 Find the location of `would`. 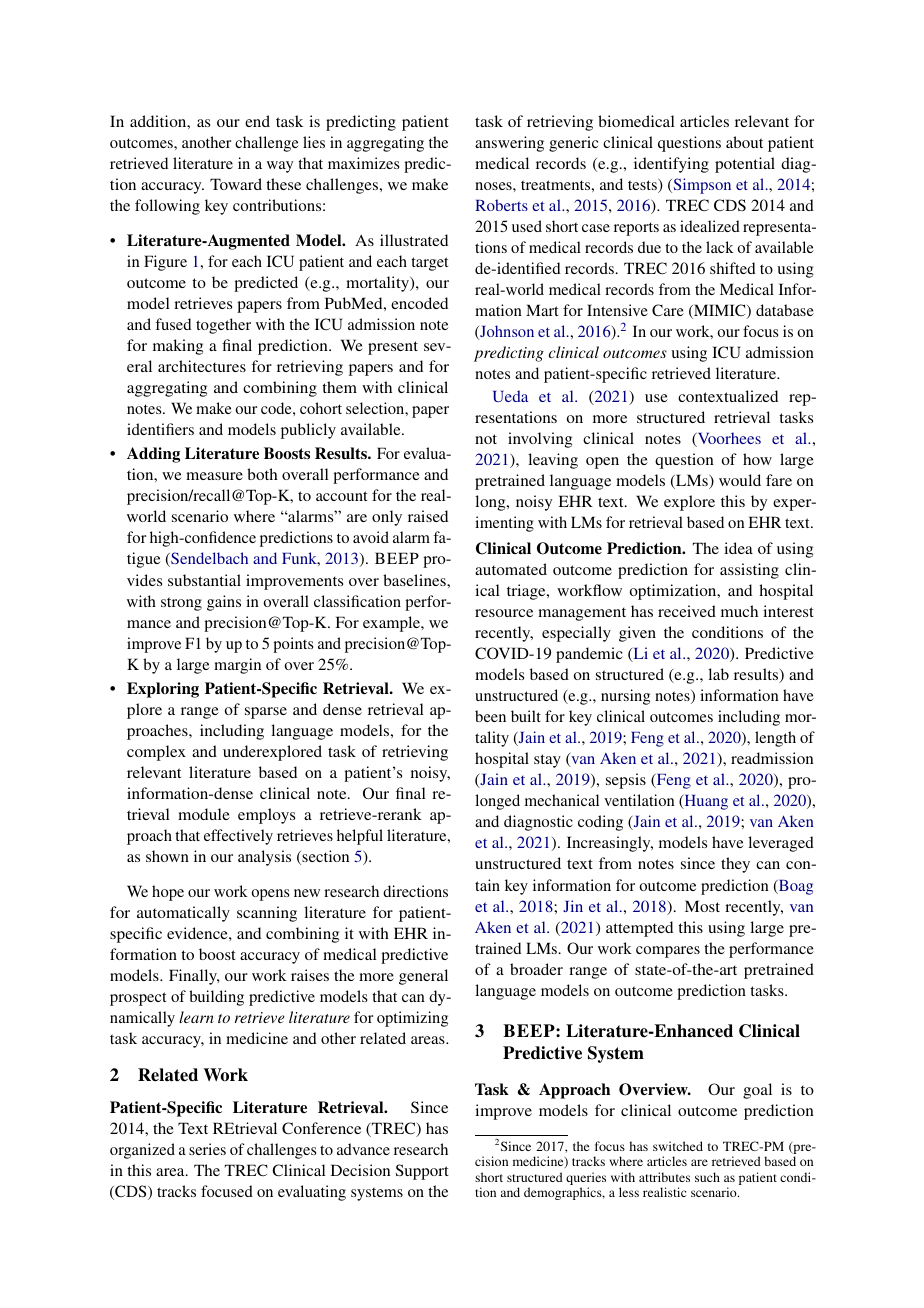

would is located at coordinates (740, 480).
